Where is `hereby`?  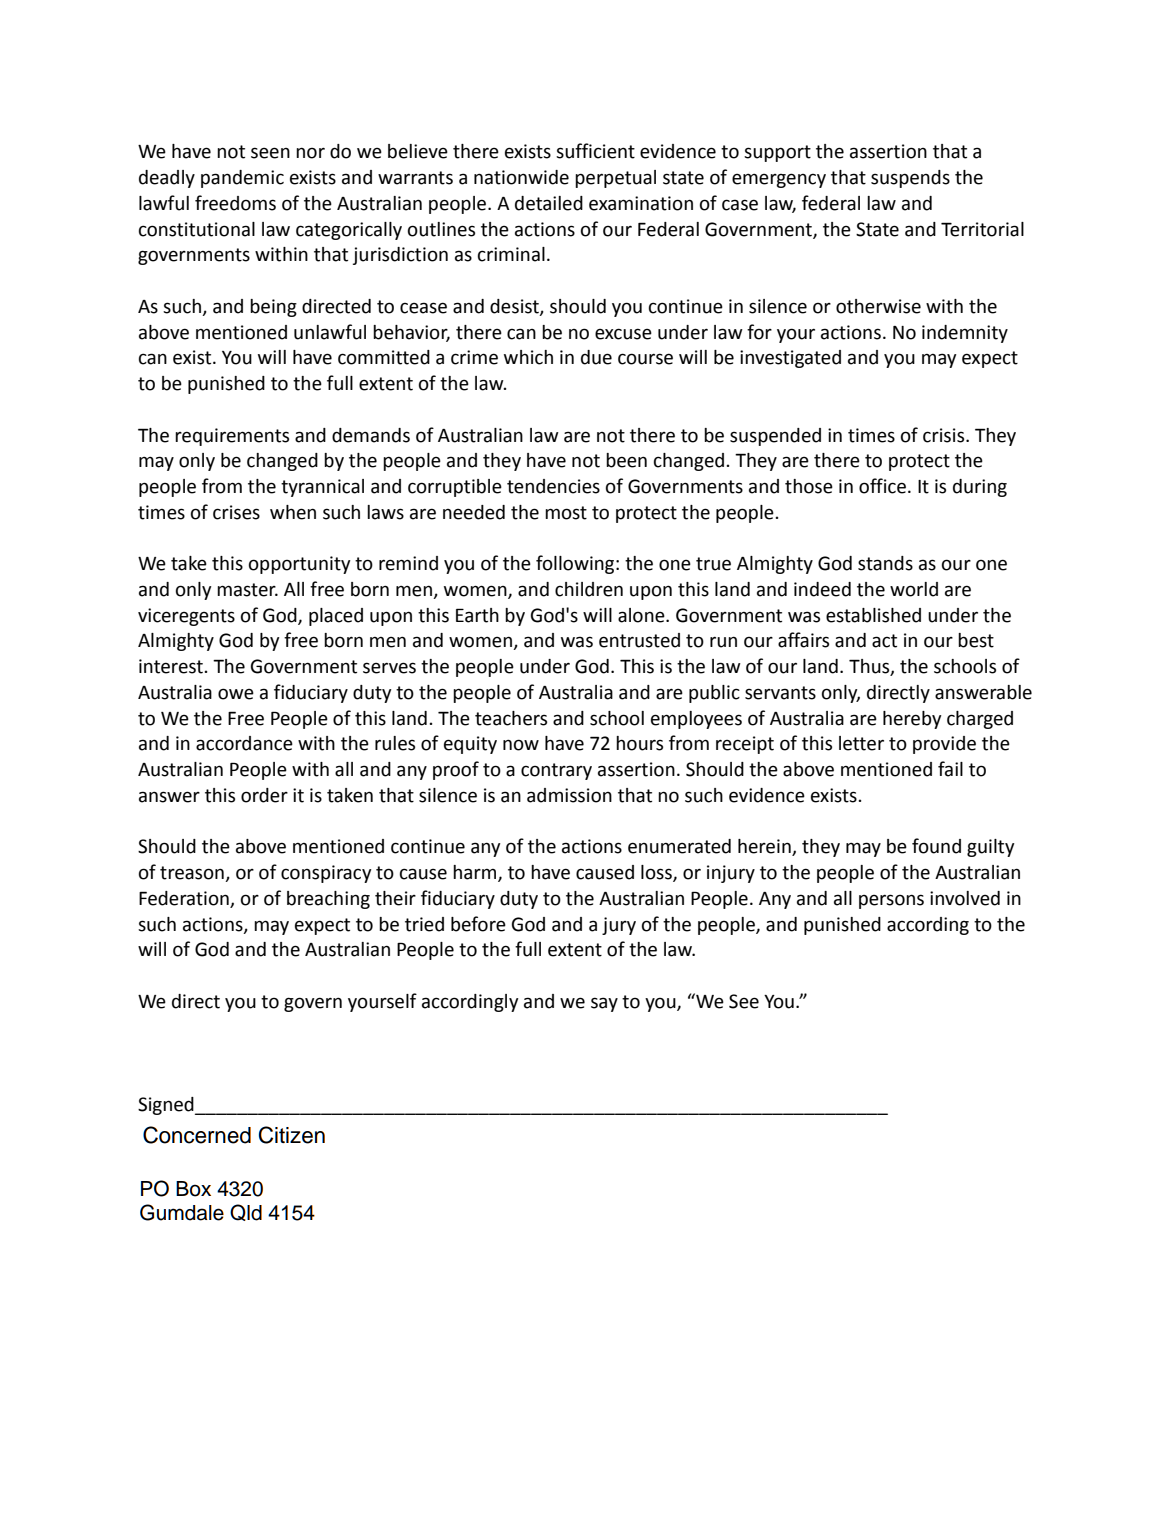 hereby is located at coordinates (912, 720).
